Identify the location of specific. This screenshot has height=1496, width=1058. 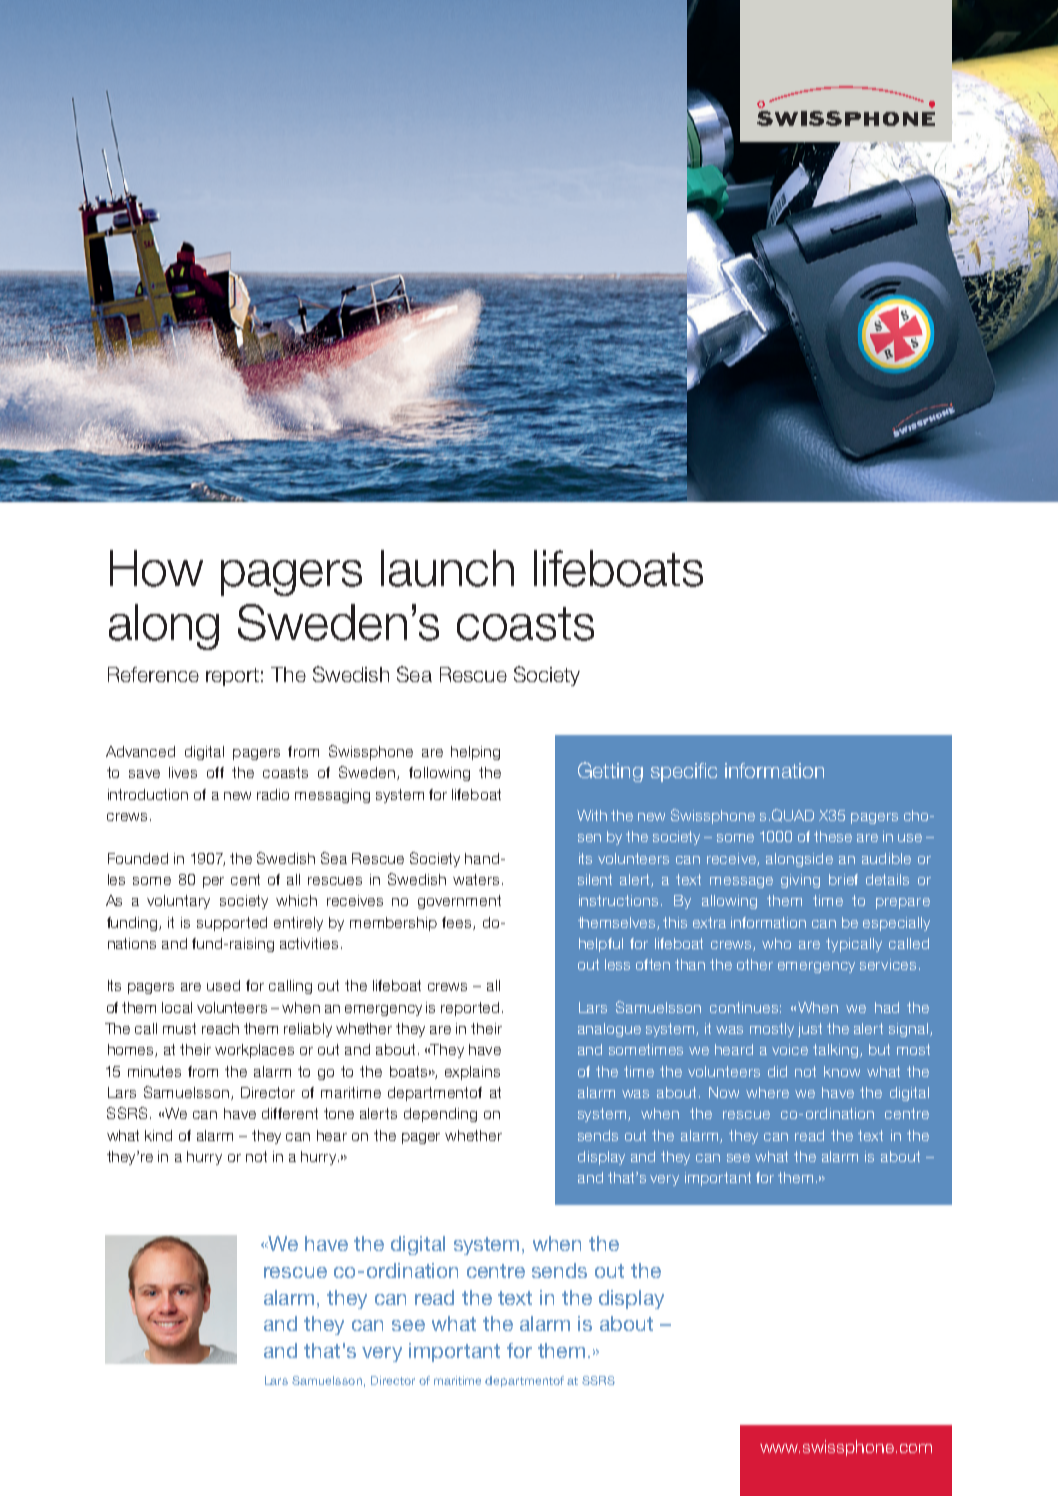
(684, 772).
